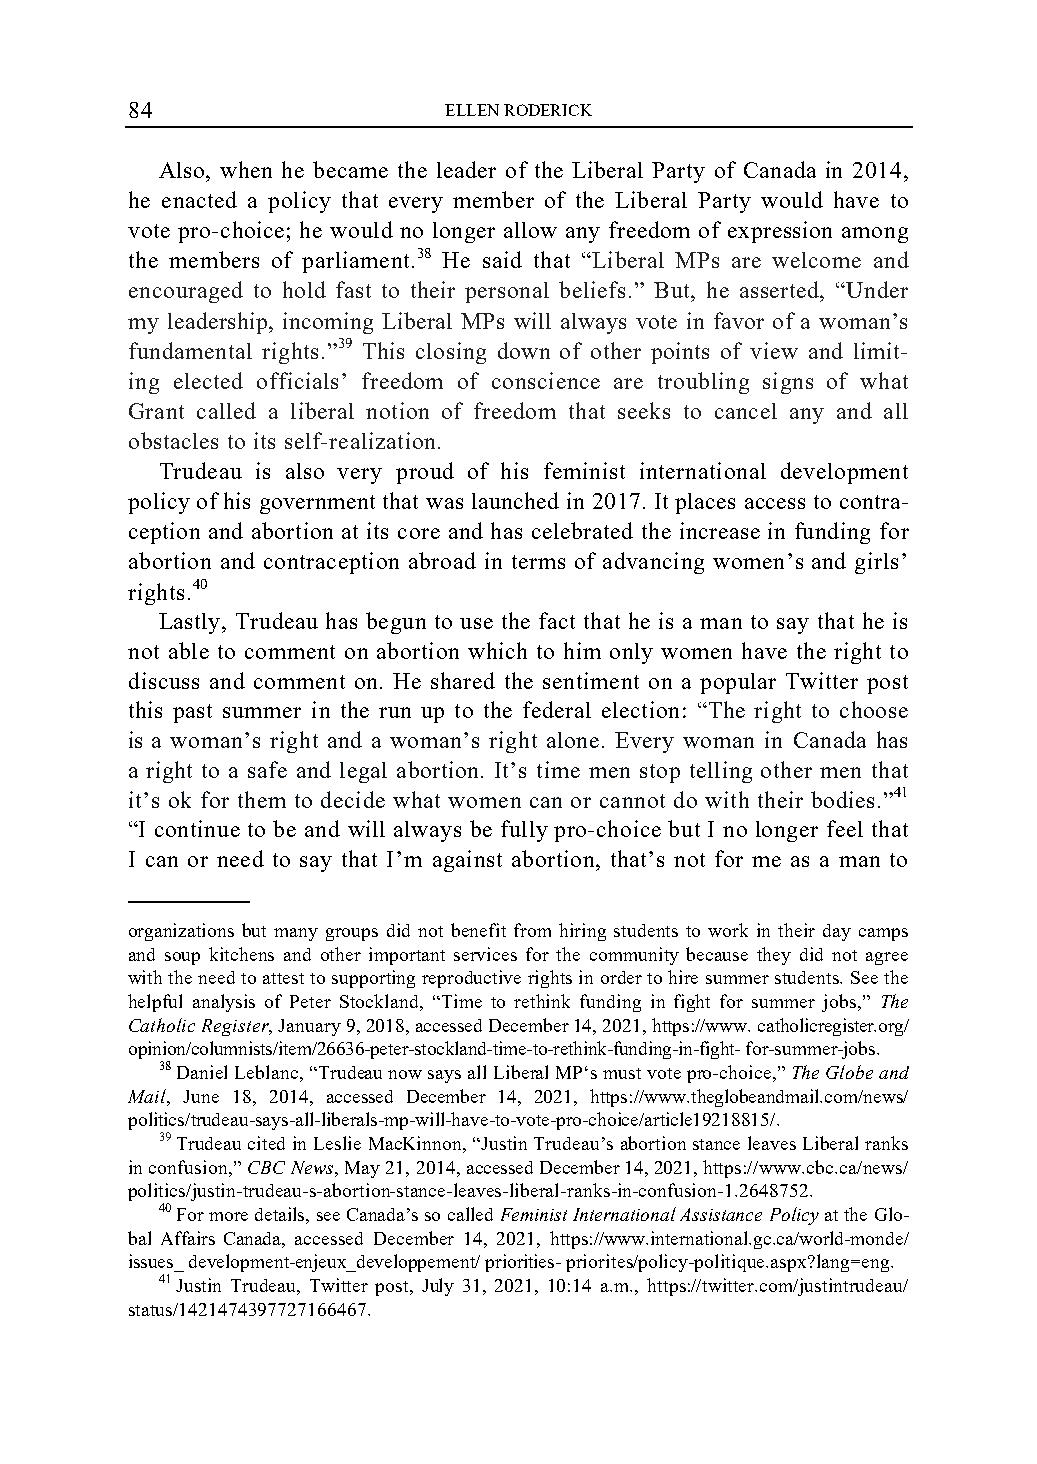  What do you see at coordinates (246, 169) in the image?
I see `when` at bounding box center [246, 169].
